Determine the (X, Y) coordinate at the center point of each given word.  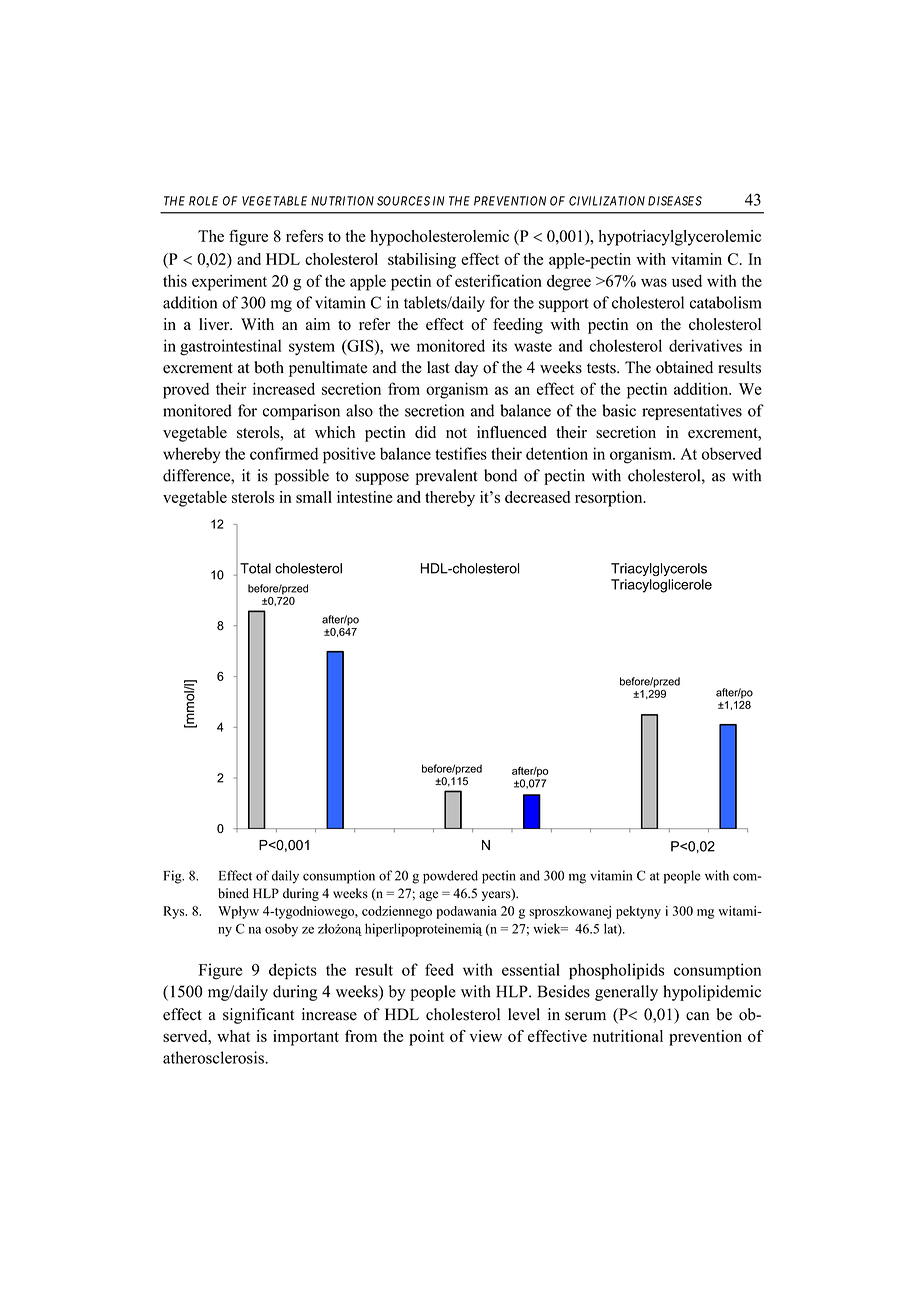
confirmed (284, 453)
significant (258, 1016)
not (456, 433)
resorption (610, 499)
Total (255, 568)
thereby (450, 499)
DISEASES (675, 201)
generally (626, 993)
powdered (450, 877)
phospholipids (616, 971)
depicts (293, 971)
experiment (229, 283)
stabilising (422, 261)
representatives (692, 412)
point (426, 1038)
